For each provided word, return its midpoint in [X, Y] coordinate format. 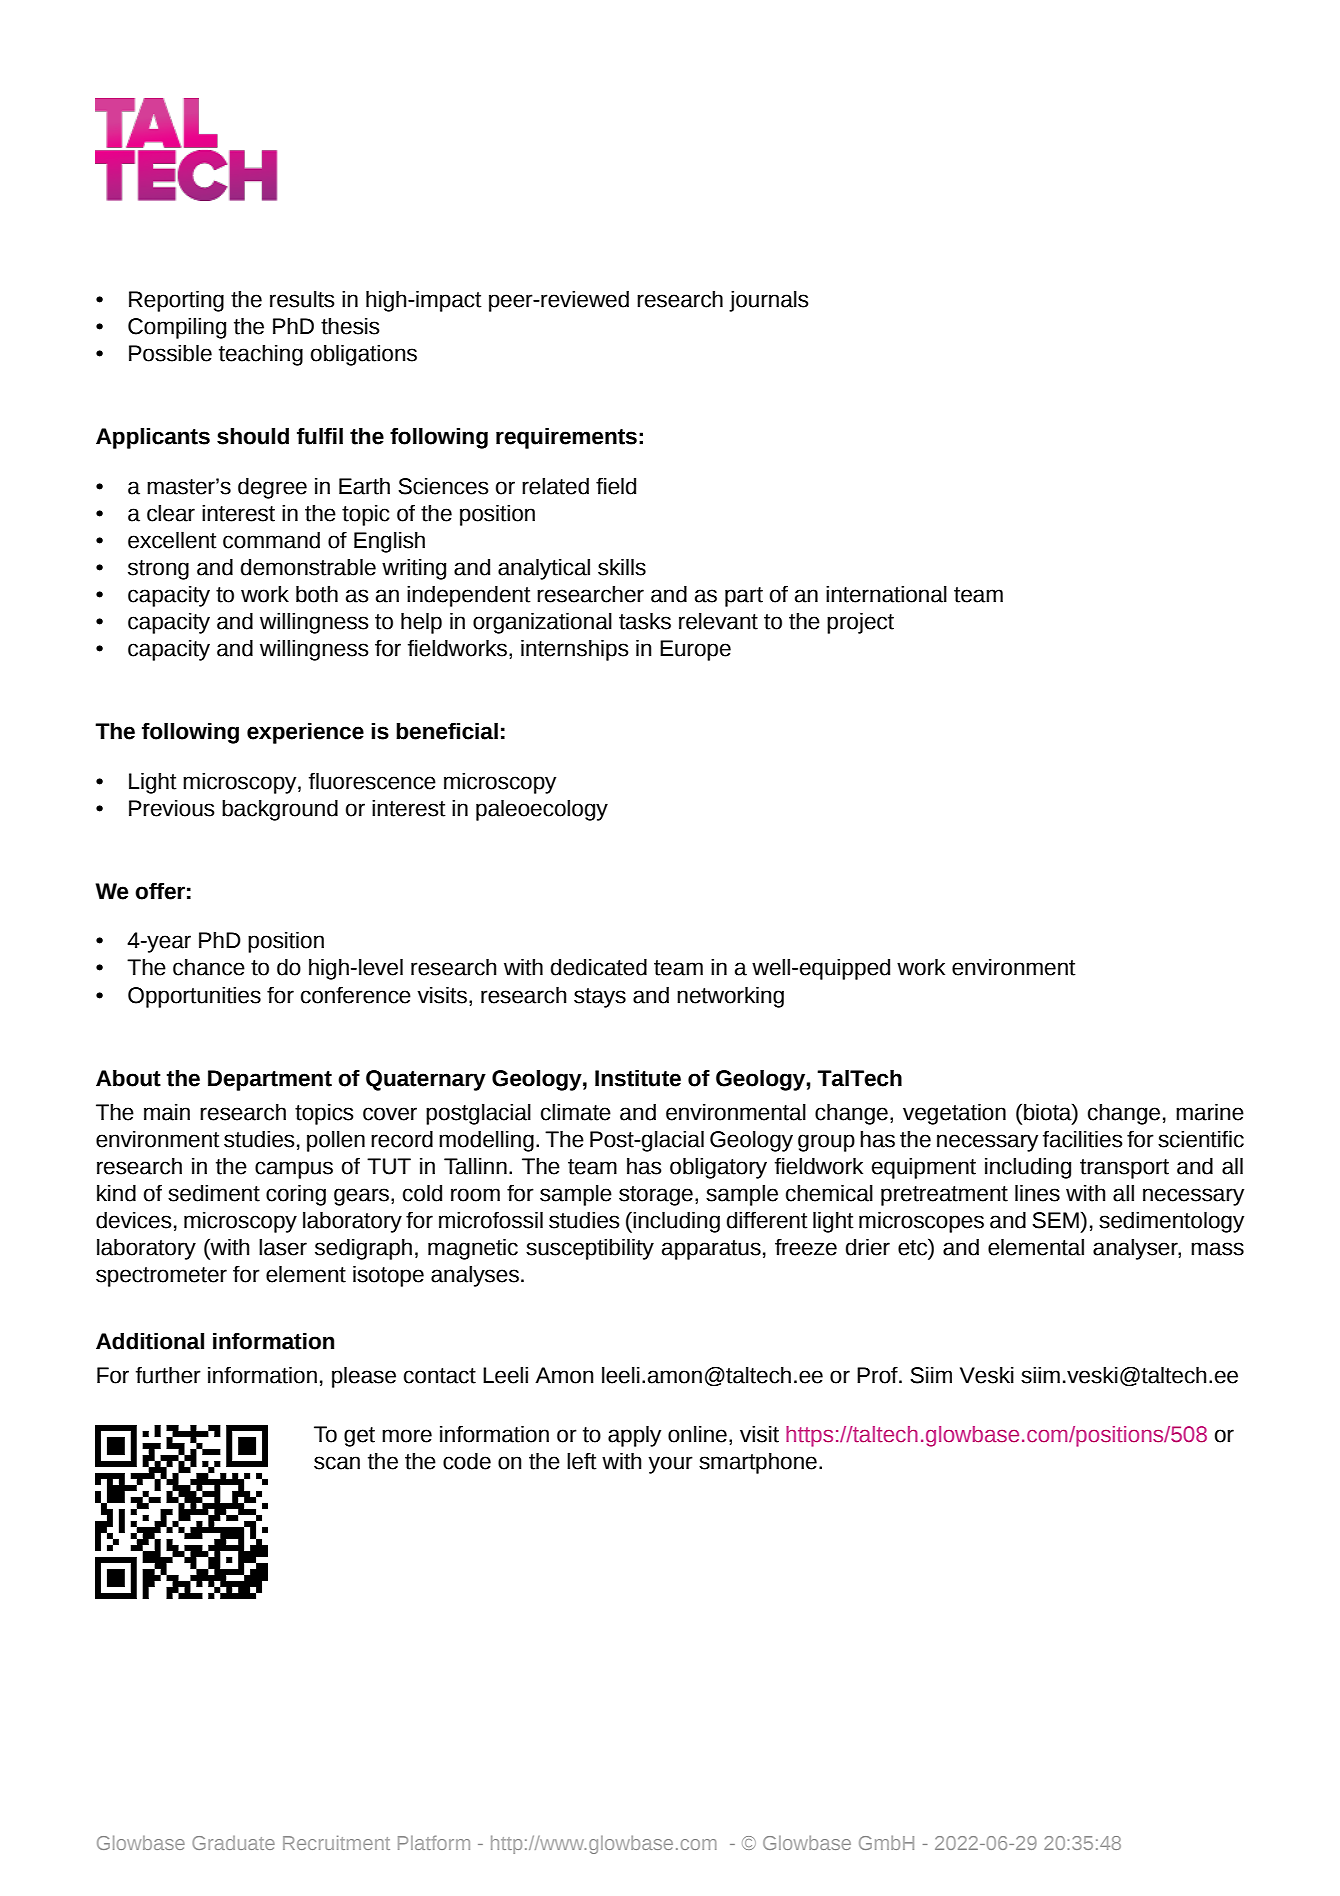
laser [283, 1247]
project [860, 623]
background [280, 810]
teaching [261, 355]
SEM [1055, 1220]
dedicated [599, 967]
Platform [434, 1842]
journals [769, 301]
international [886, 594]
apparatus [711, 1250]
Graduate [233, 1843]
